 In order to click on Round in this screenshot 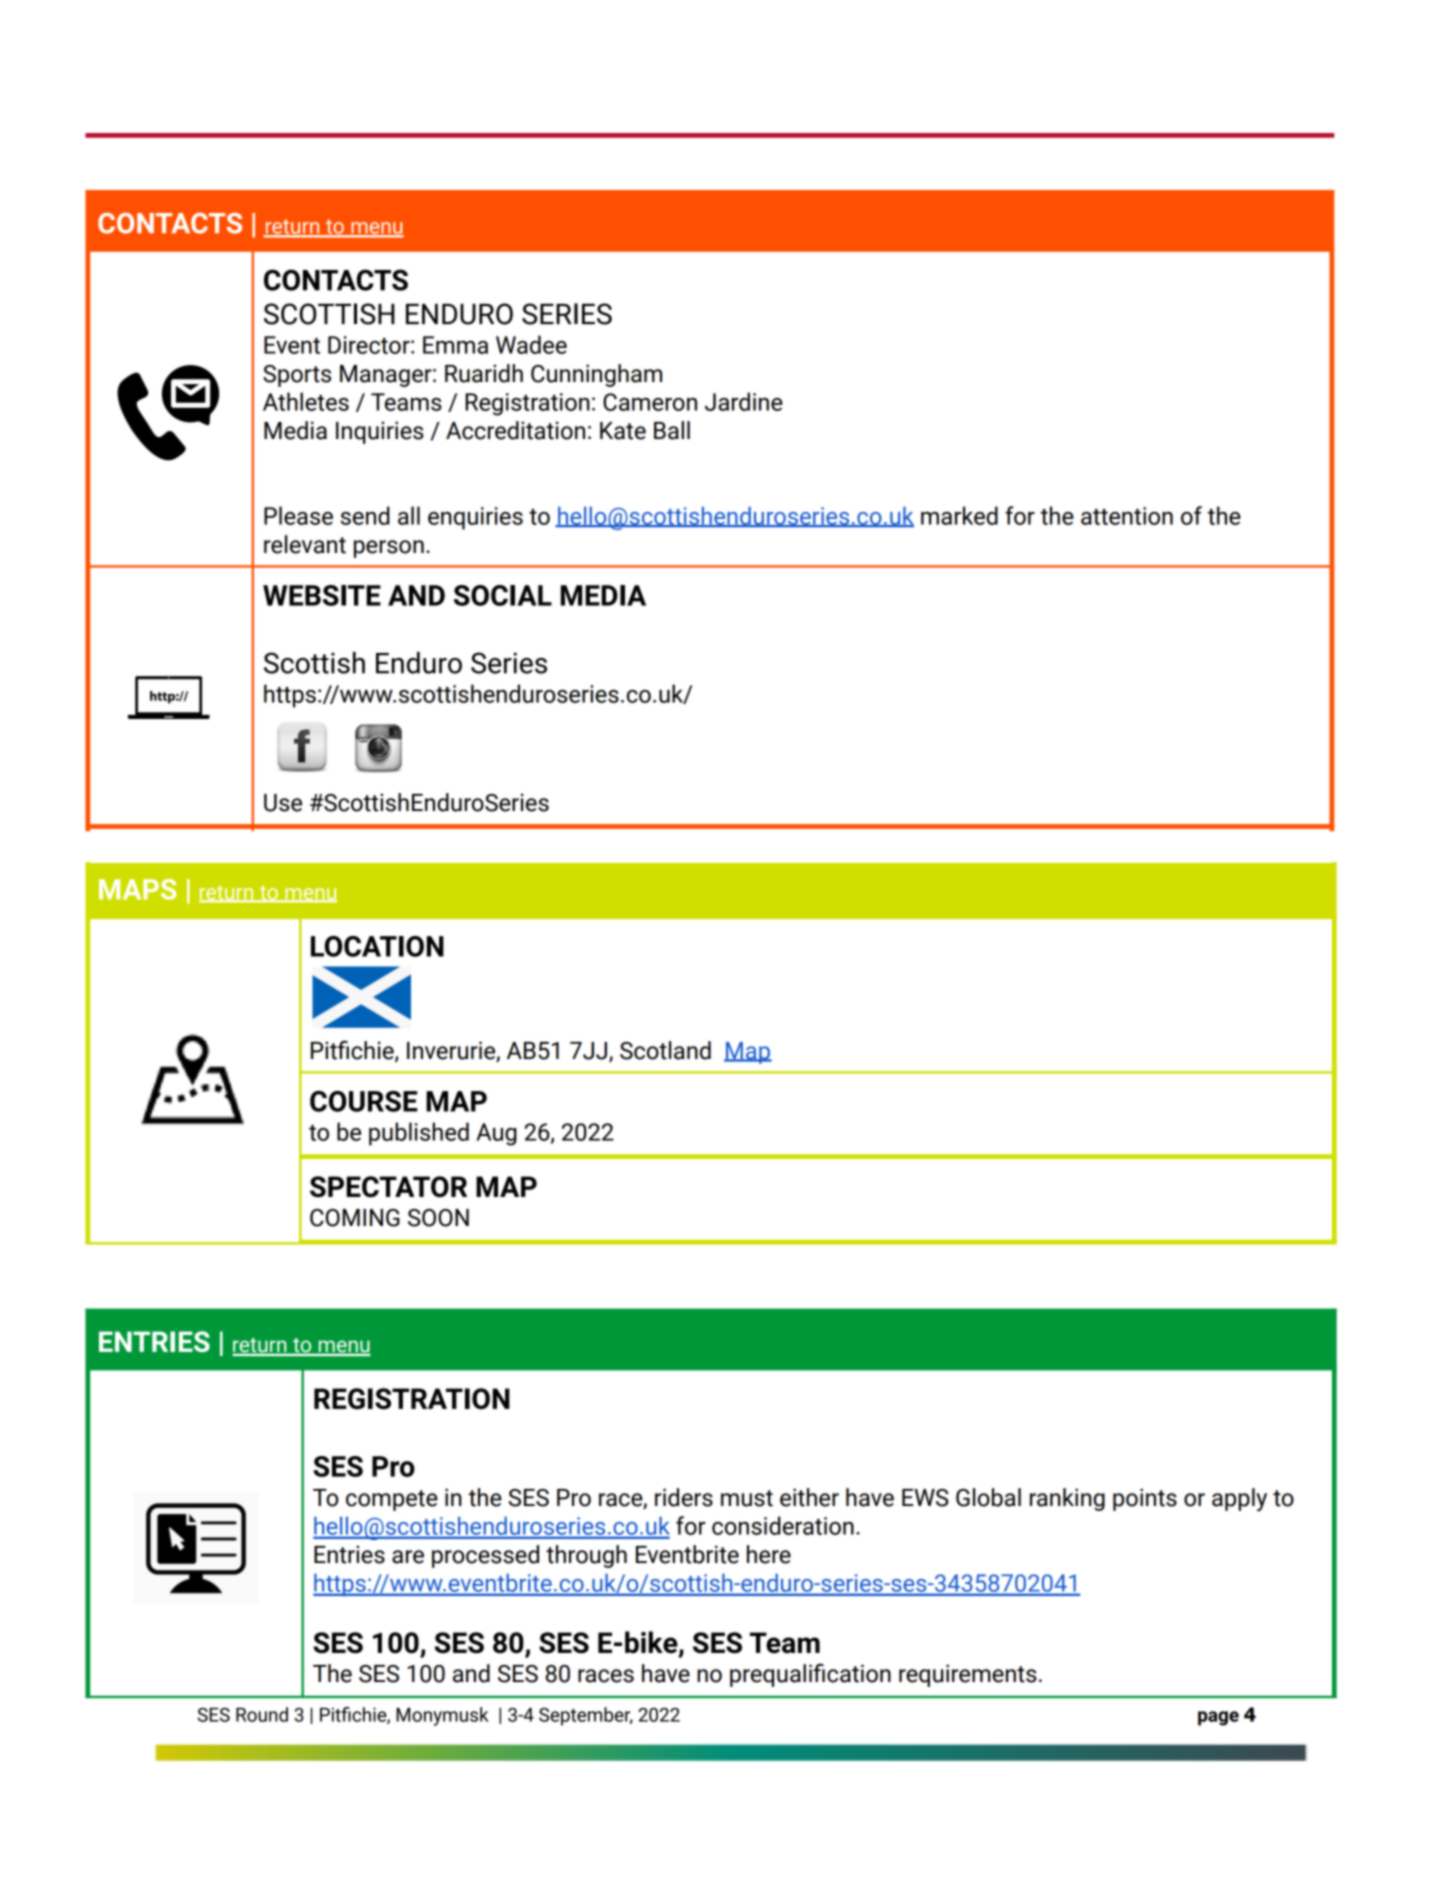, I will do `click(262, 1714)`.
